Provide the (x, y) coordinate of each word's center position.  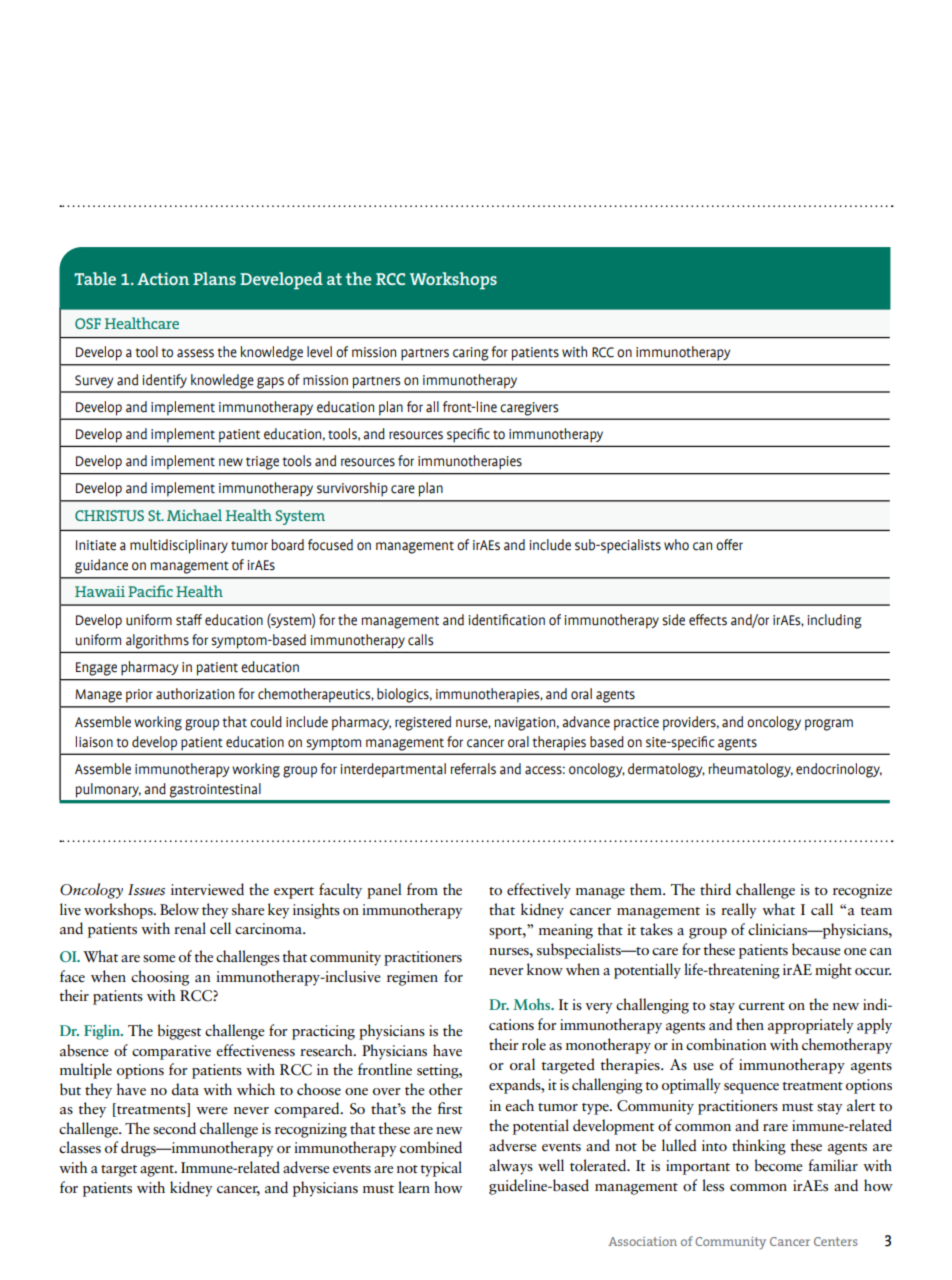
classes (80, 1147)
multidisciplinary (179, 546)
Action (163, 278)
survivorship (352, 489)
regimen (412, 978)
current (762, 1006)
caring (471, 354)
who (676, 545)
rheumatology (750, 770)
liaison (94, 742)
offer (729, 545)
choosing (160, 978)
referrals (473, 769)
